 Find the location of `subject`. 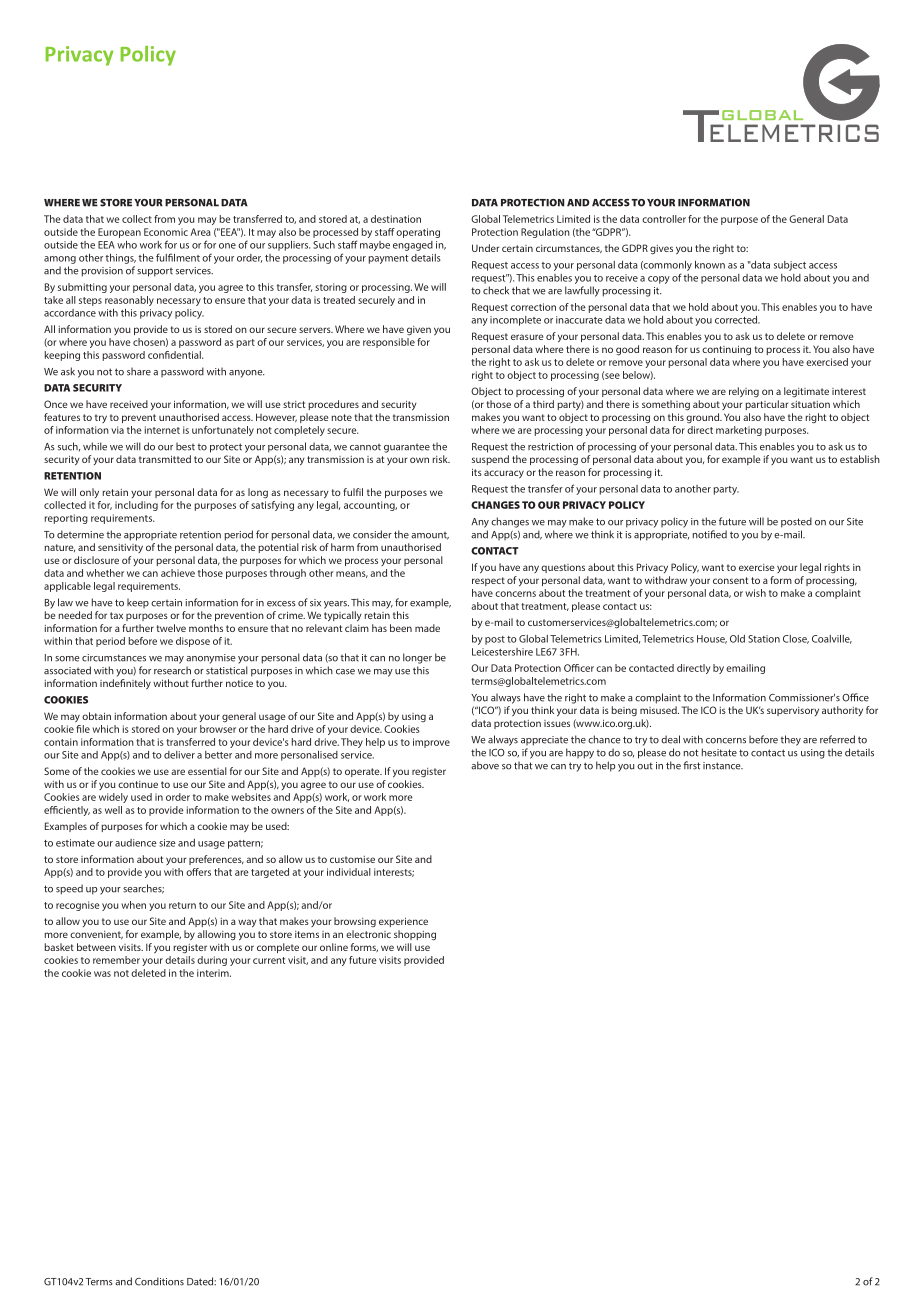

subject is located at coordinates (790, 266).
